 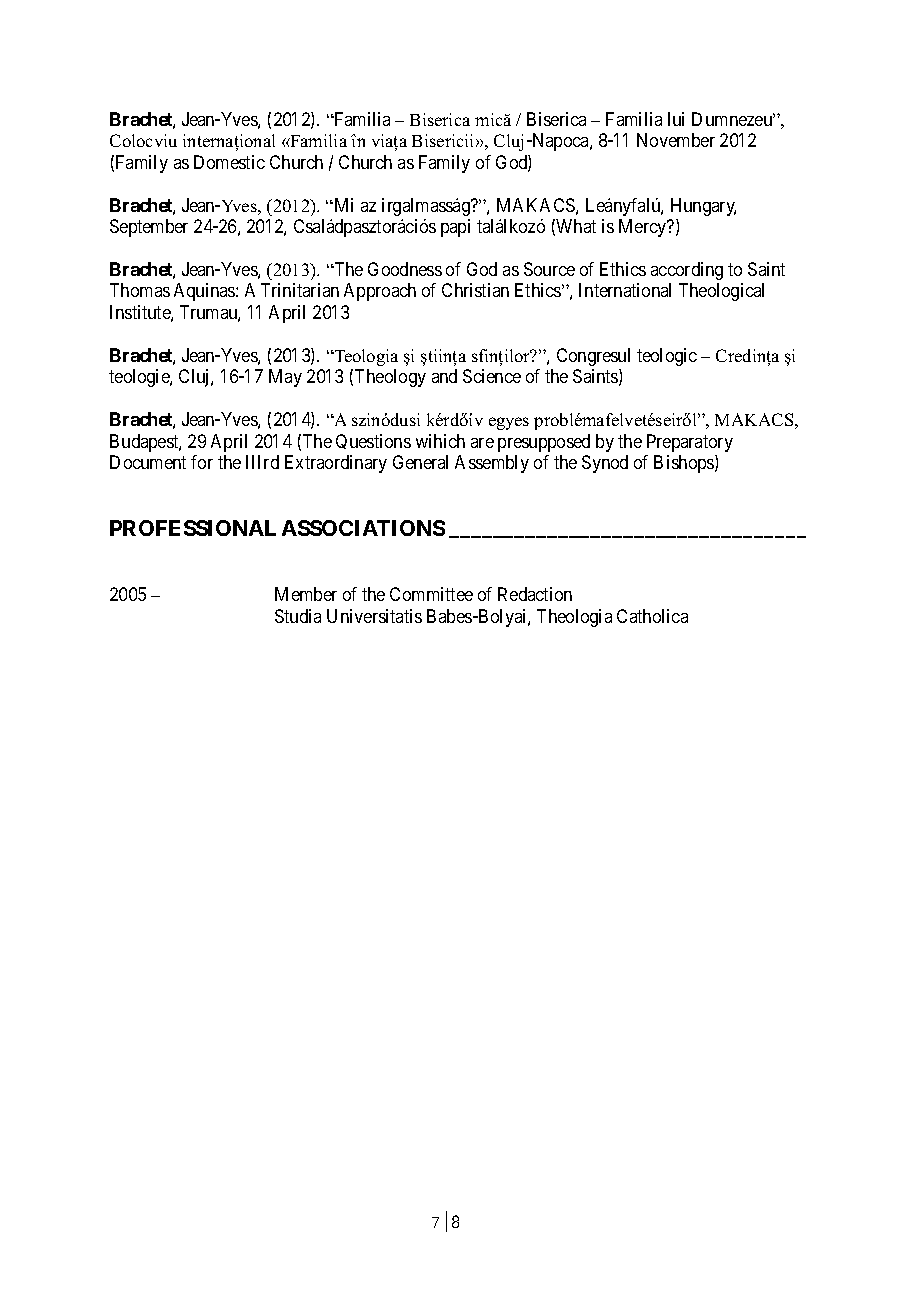 What do you see at coordinates (205, 292) in the screenshot?
I see `Aquinas` at bounding box center [205, 292].
